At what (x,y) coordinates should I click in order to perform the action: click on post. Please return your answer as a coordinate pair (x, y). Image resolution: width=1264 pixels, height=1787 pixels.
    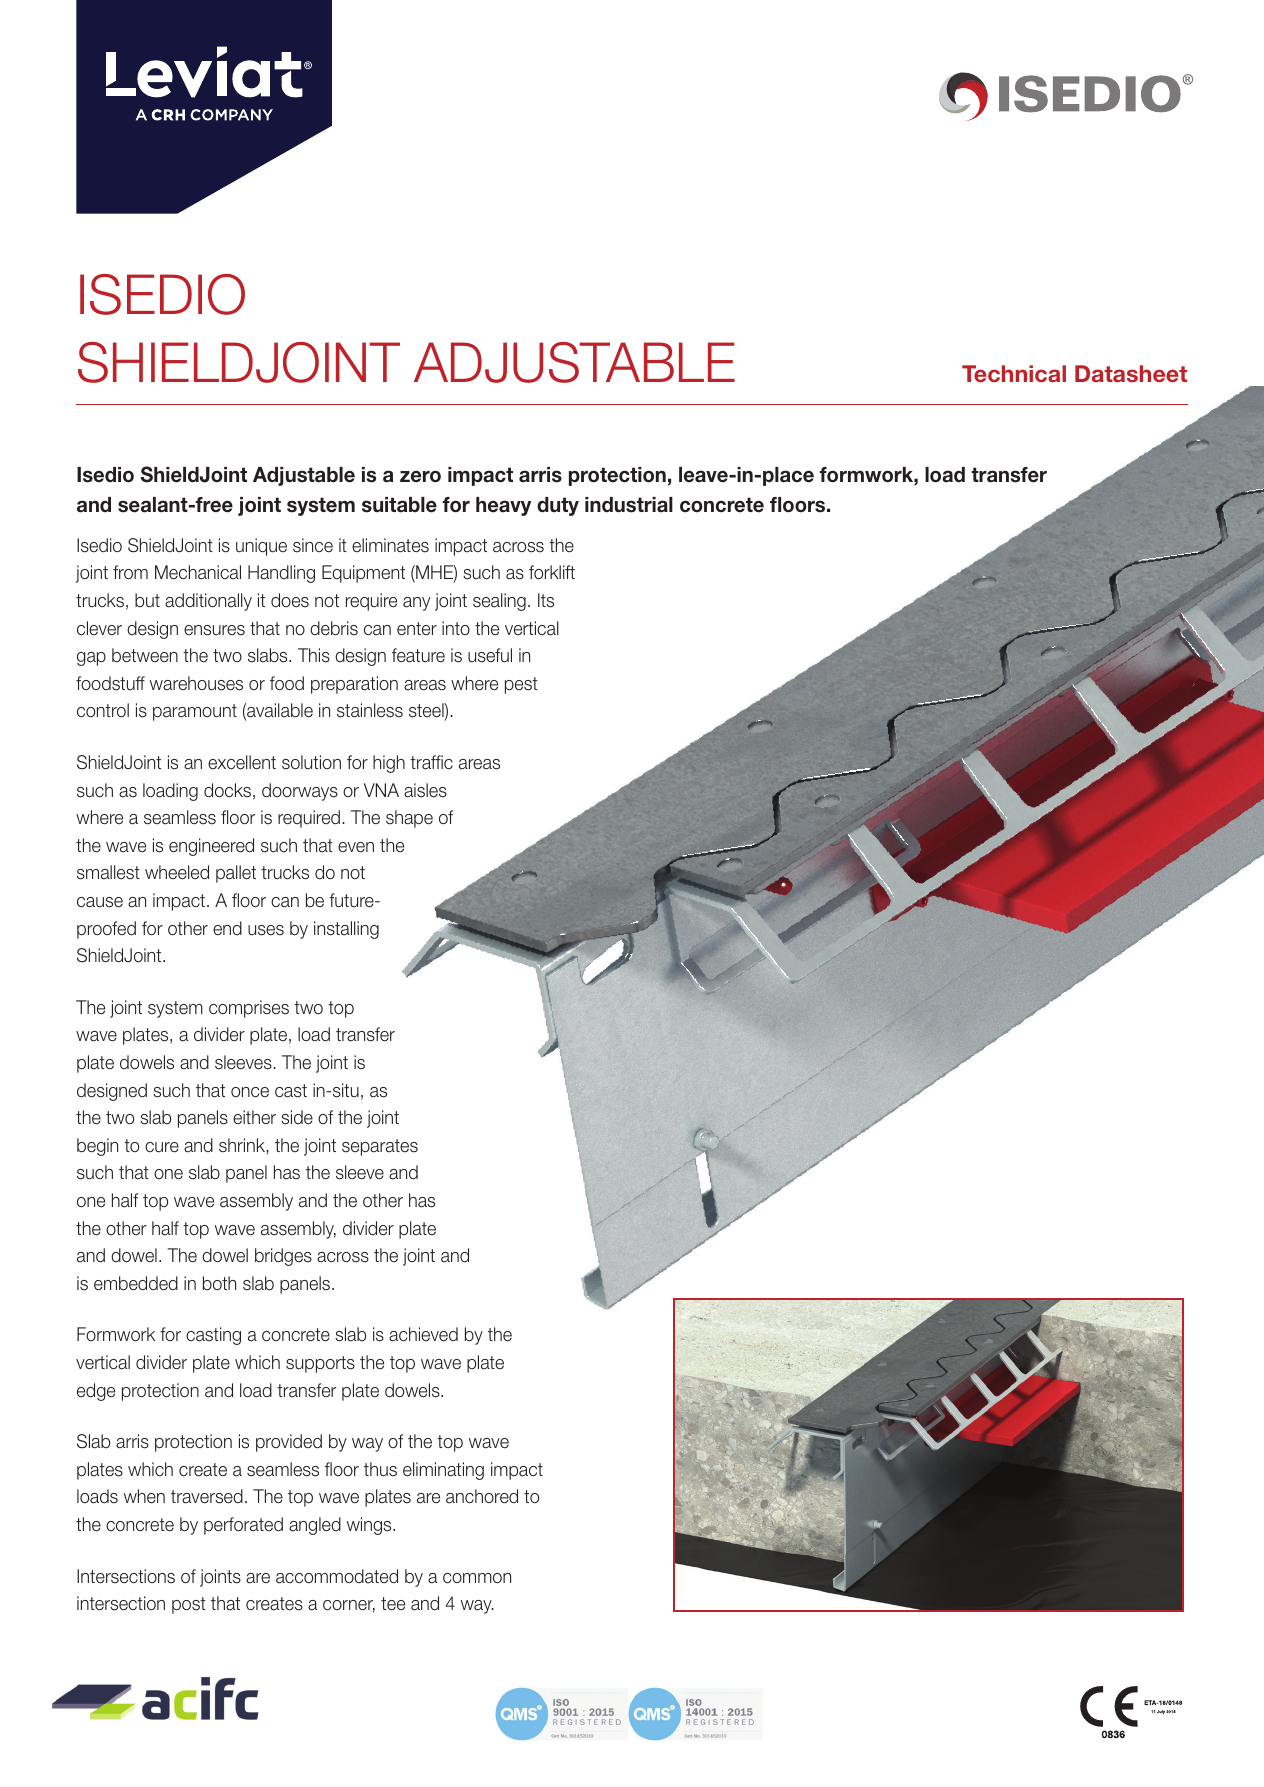
    Looking at the image, I should click on (189, 1605).
